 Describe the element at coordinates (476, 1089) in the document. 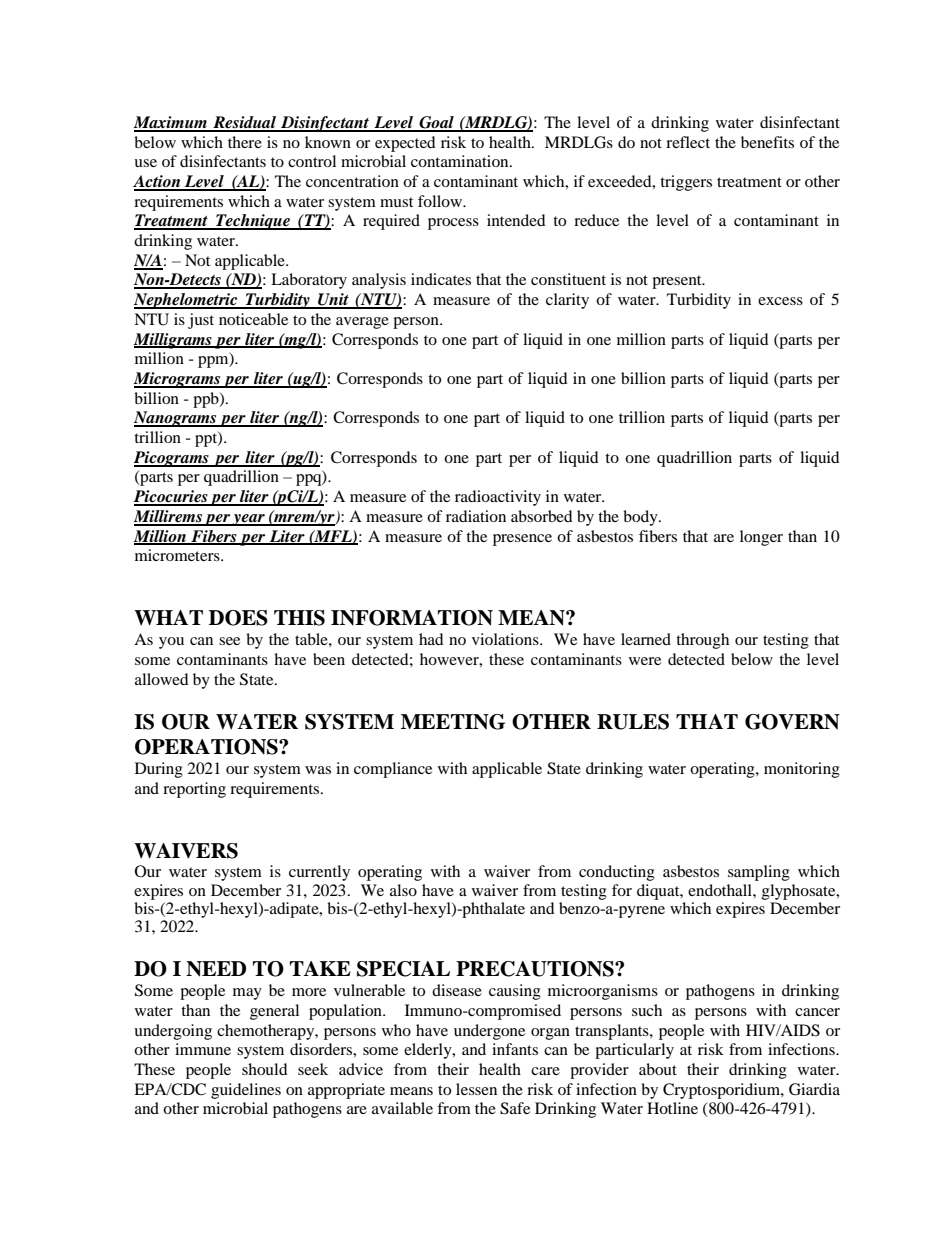

I see `lessen` at that location.
